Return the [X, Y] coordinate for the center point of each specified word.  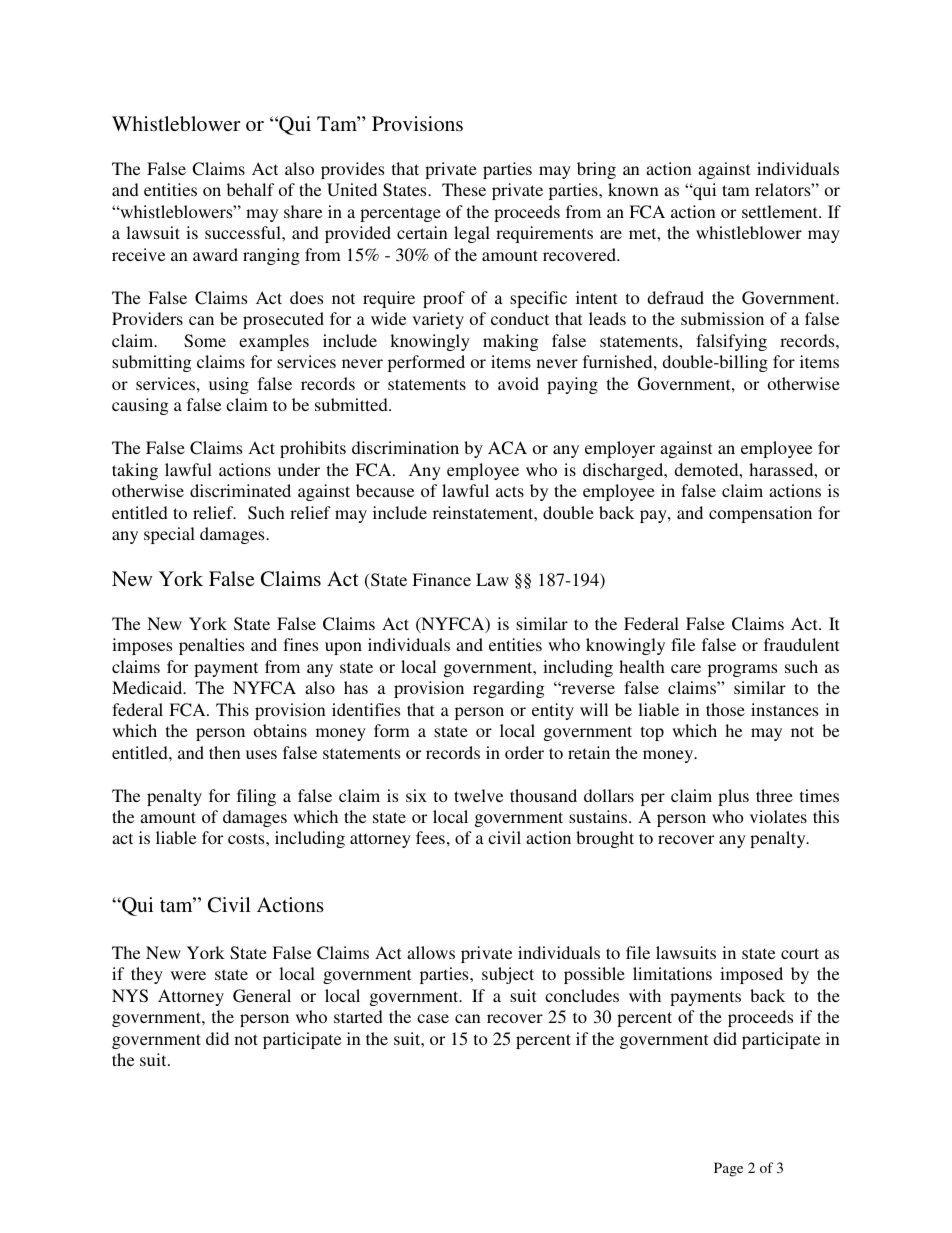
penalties [211, 646]
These [464, 189]
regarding [508, 689]
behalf [250, 189]
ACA [507, 448]
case [433, 1018]
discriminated [240, 490]
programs [742, 670]
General [262, 996]
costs [247, 838]
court [800, 953]
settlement [781, 211]
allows [431, 952]
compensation [760, 514]
